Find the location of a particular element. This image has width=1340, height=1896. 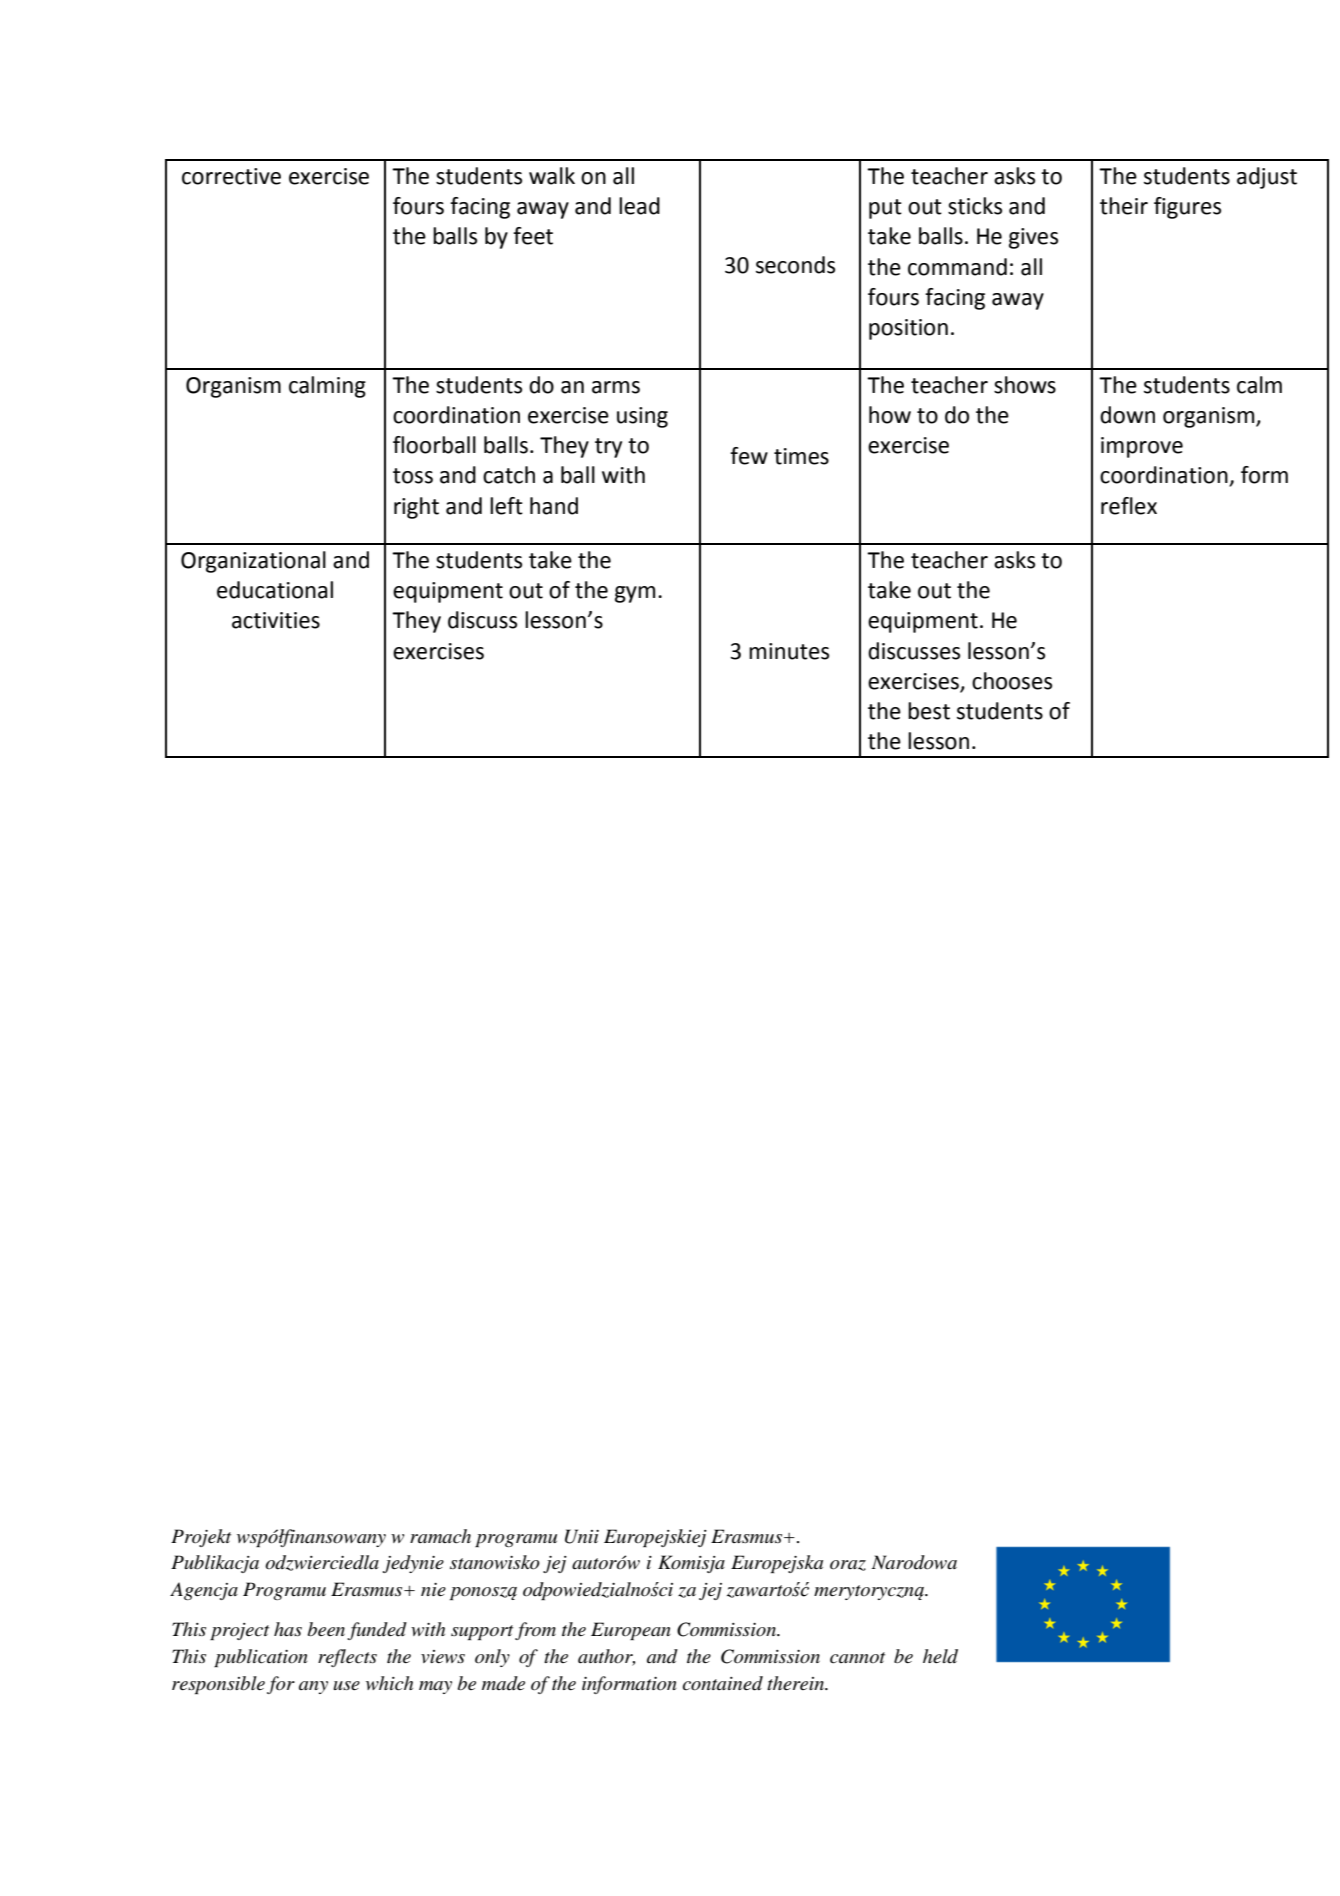

chooses is located at coordinates (1012, 681).
